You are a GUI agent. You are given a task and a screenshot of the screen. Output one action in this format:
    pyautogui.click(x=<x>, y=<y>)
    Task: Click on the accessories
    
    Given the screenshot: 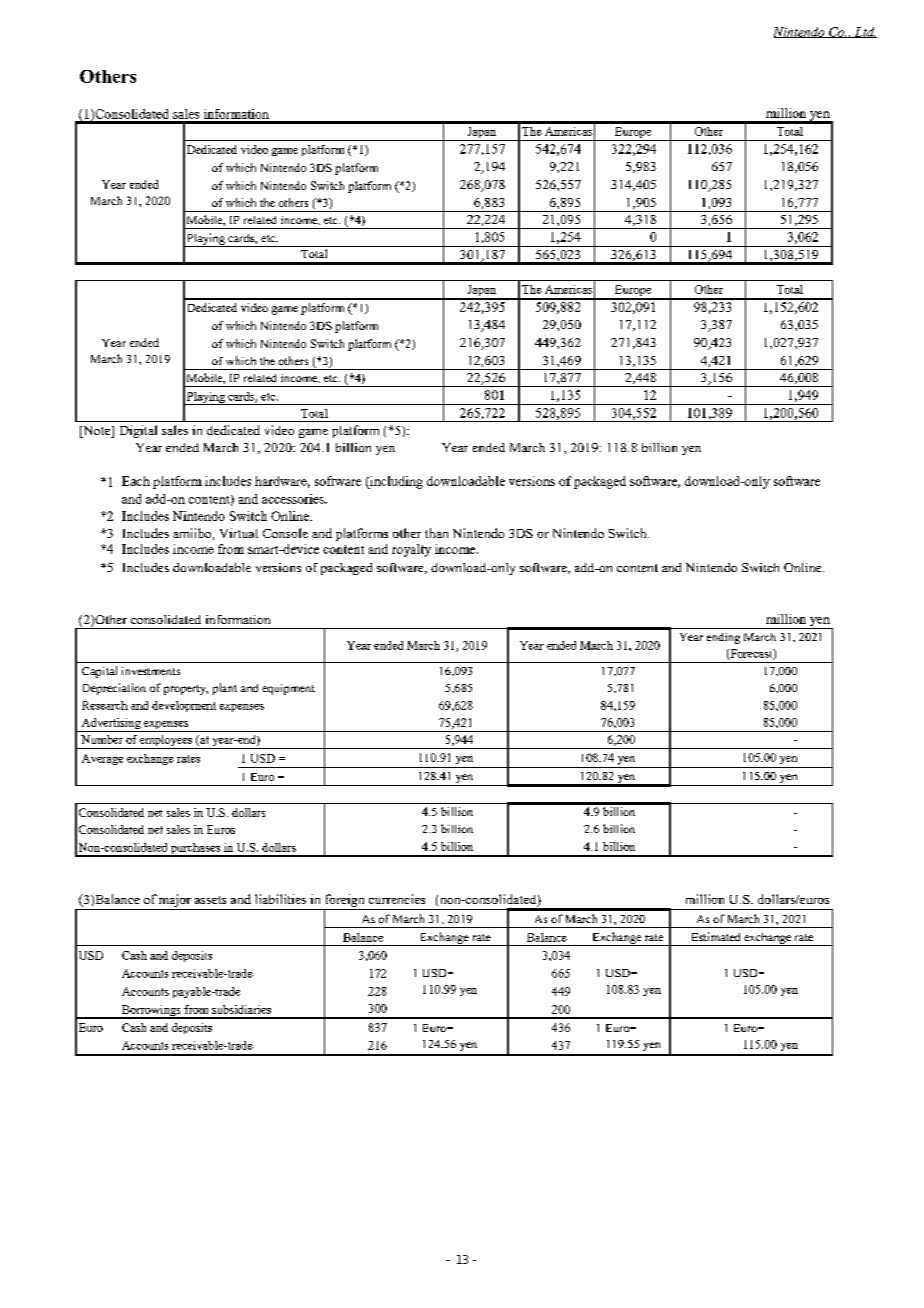 What is the action you would take?
    pyautogui.click(x=294, y=499)
